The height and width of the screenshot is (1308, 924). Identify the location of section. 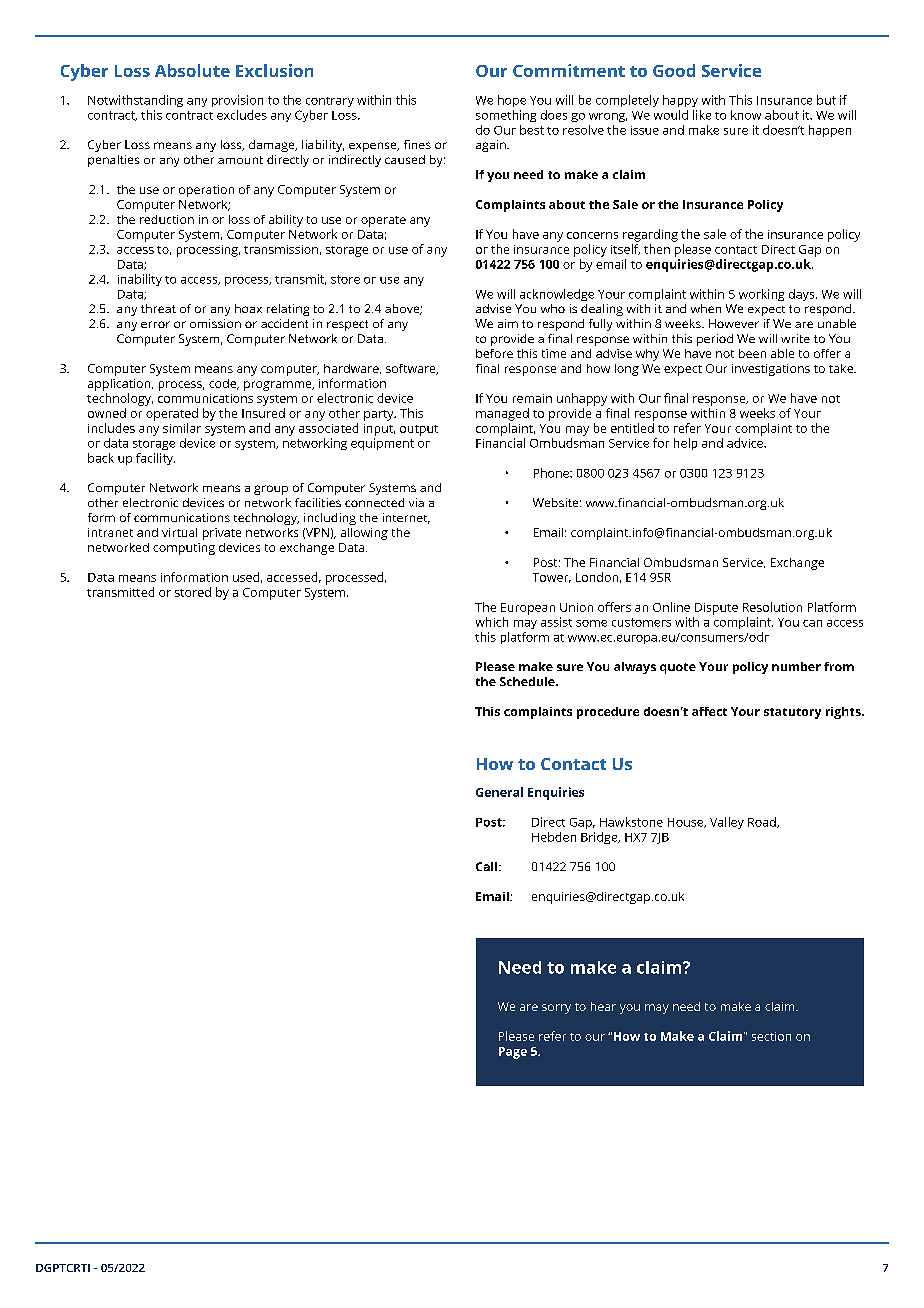
(771, 1036).
